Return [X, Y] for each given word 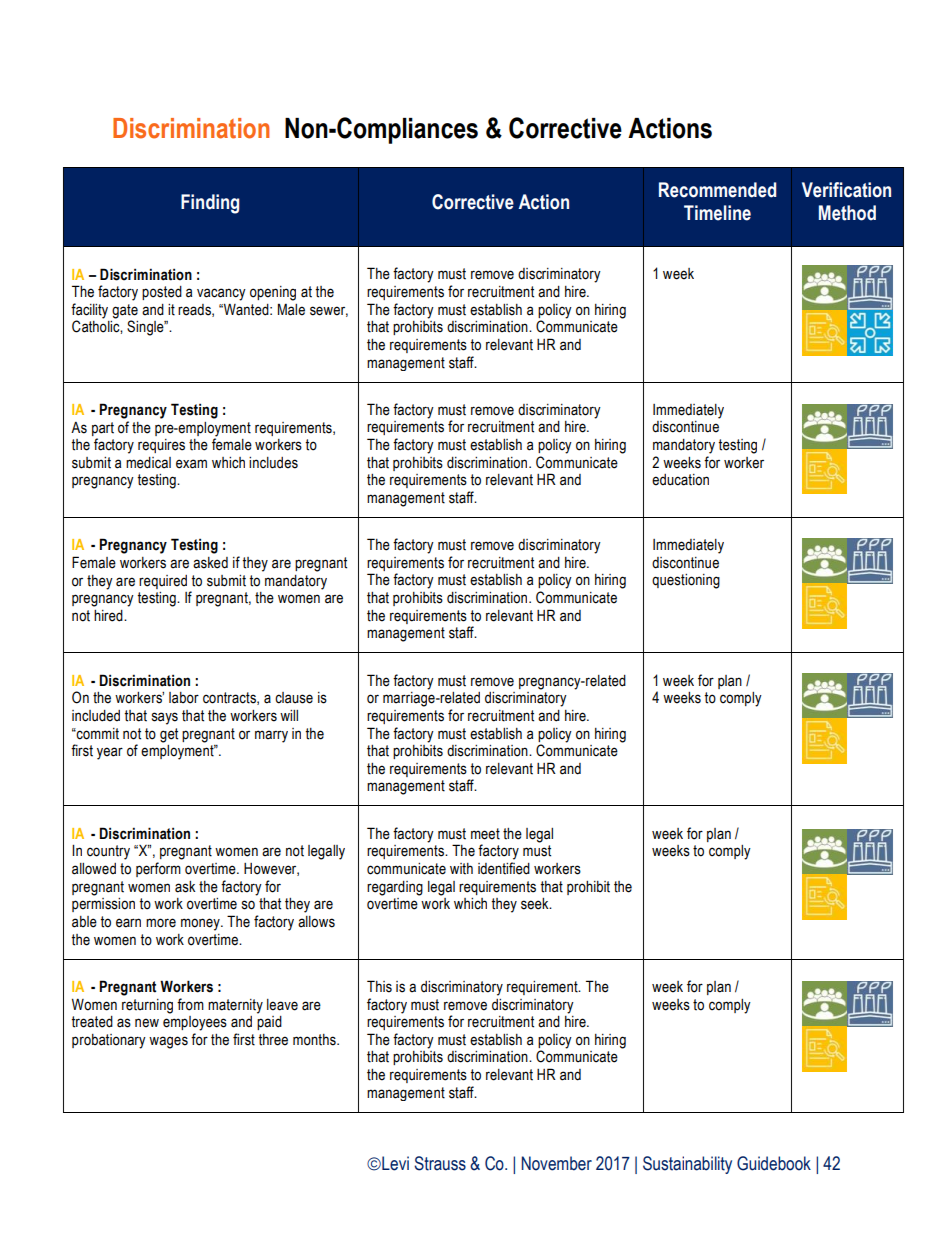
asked [210, 563]
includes [273, 463]
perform [158, 869]
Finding [210, 204]
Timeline [717, 213]
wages [168, 1042]
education [680, 480]
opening [273, 293]
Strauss [440, 1163]
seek [536, 904]
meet [485, 834]
